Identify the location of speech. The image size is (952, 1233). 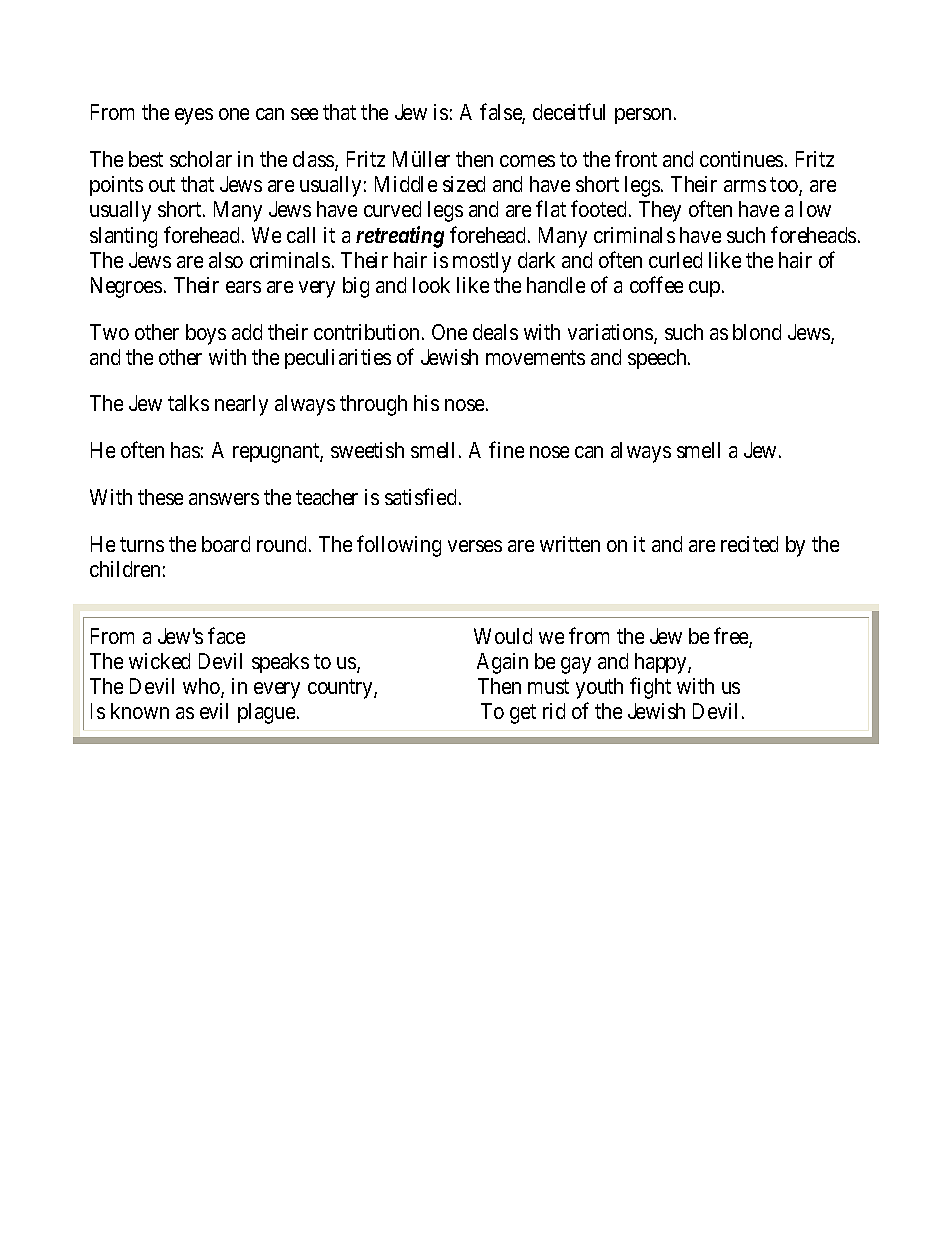
(658, 359).
